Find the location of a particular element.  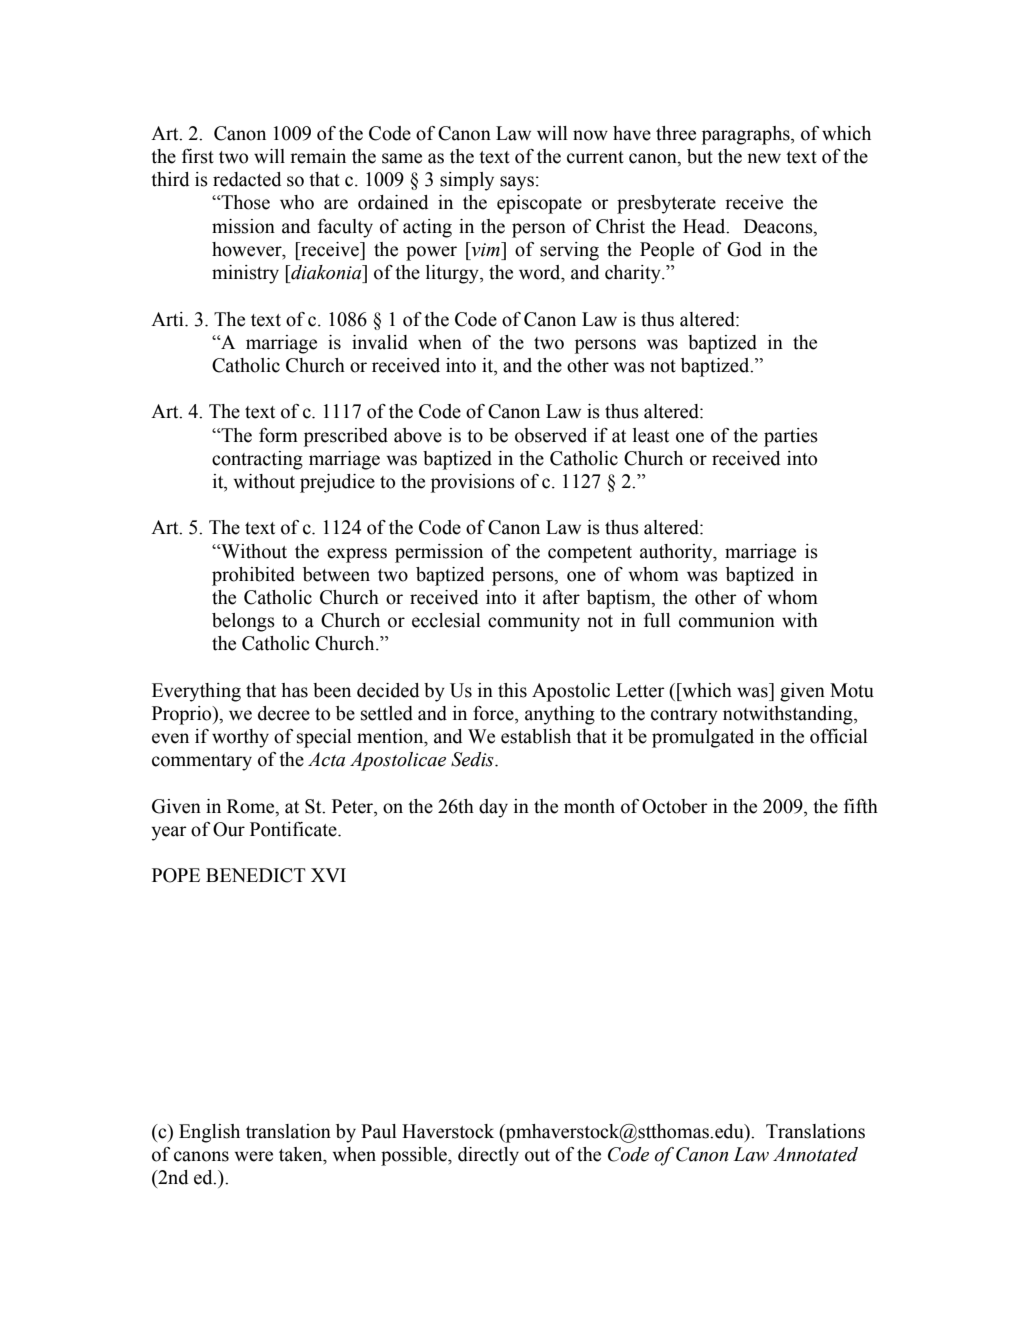

communion is located at coordinates (727, 620).
